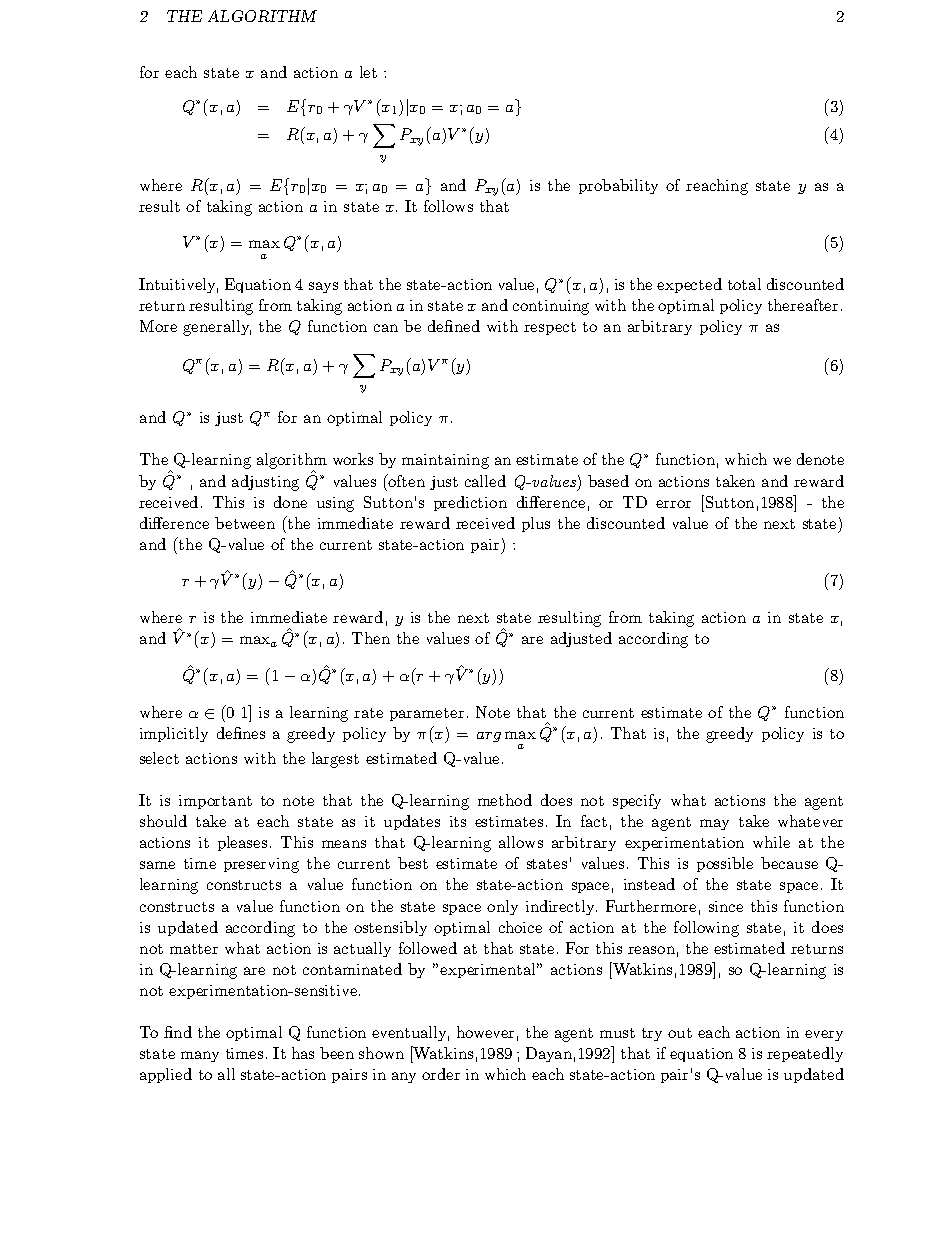 The image size is (952, 1233). I want to click on many, so click(200, 1056).
